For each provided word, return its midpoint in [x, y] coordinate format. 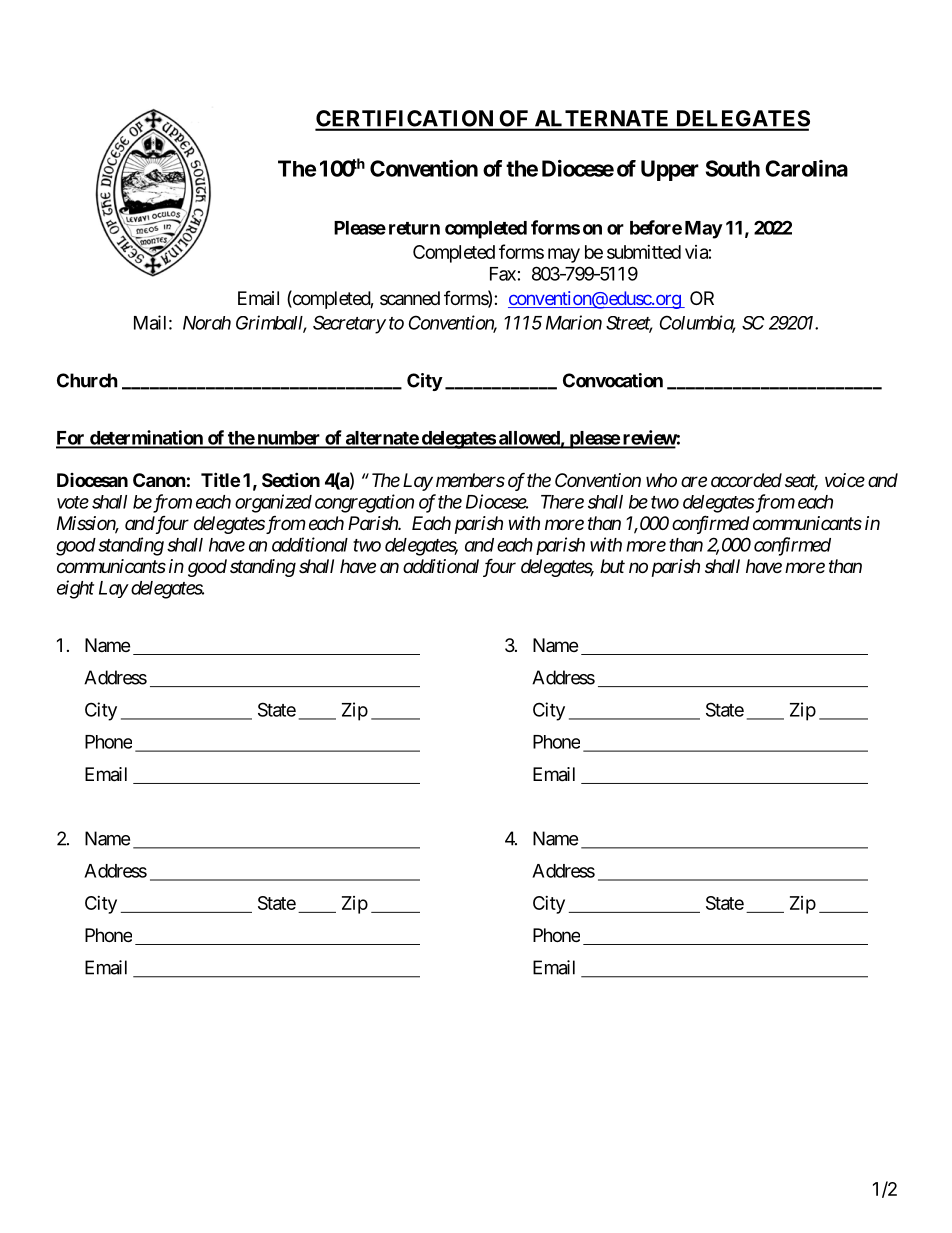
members [470, 480]
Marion [574, 322]
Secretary [349, 324]
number [288, 439]
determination [146, 438]
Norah [207, 323]
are [694, 481]
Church [87, 380]
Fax [503, 274]
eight [75, 589]
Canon [159, 480]
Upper [670, 170]
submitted [644, 252]
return [414, 228]
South [733, 168]
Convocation [613, 380]
